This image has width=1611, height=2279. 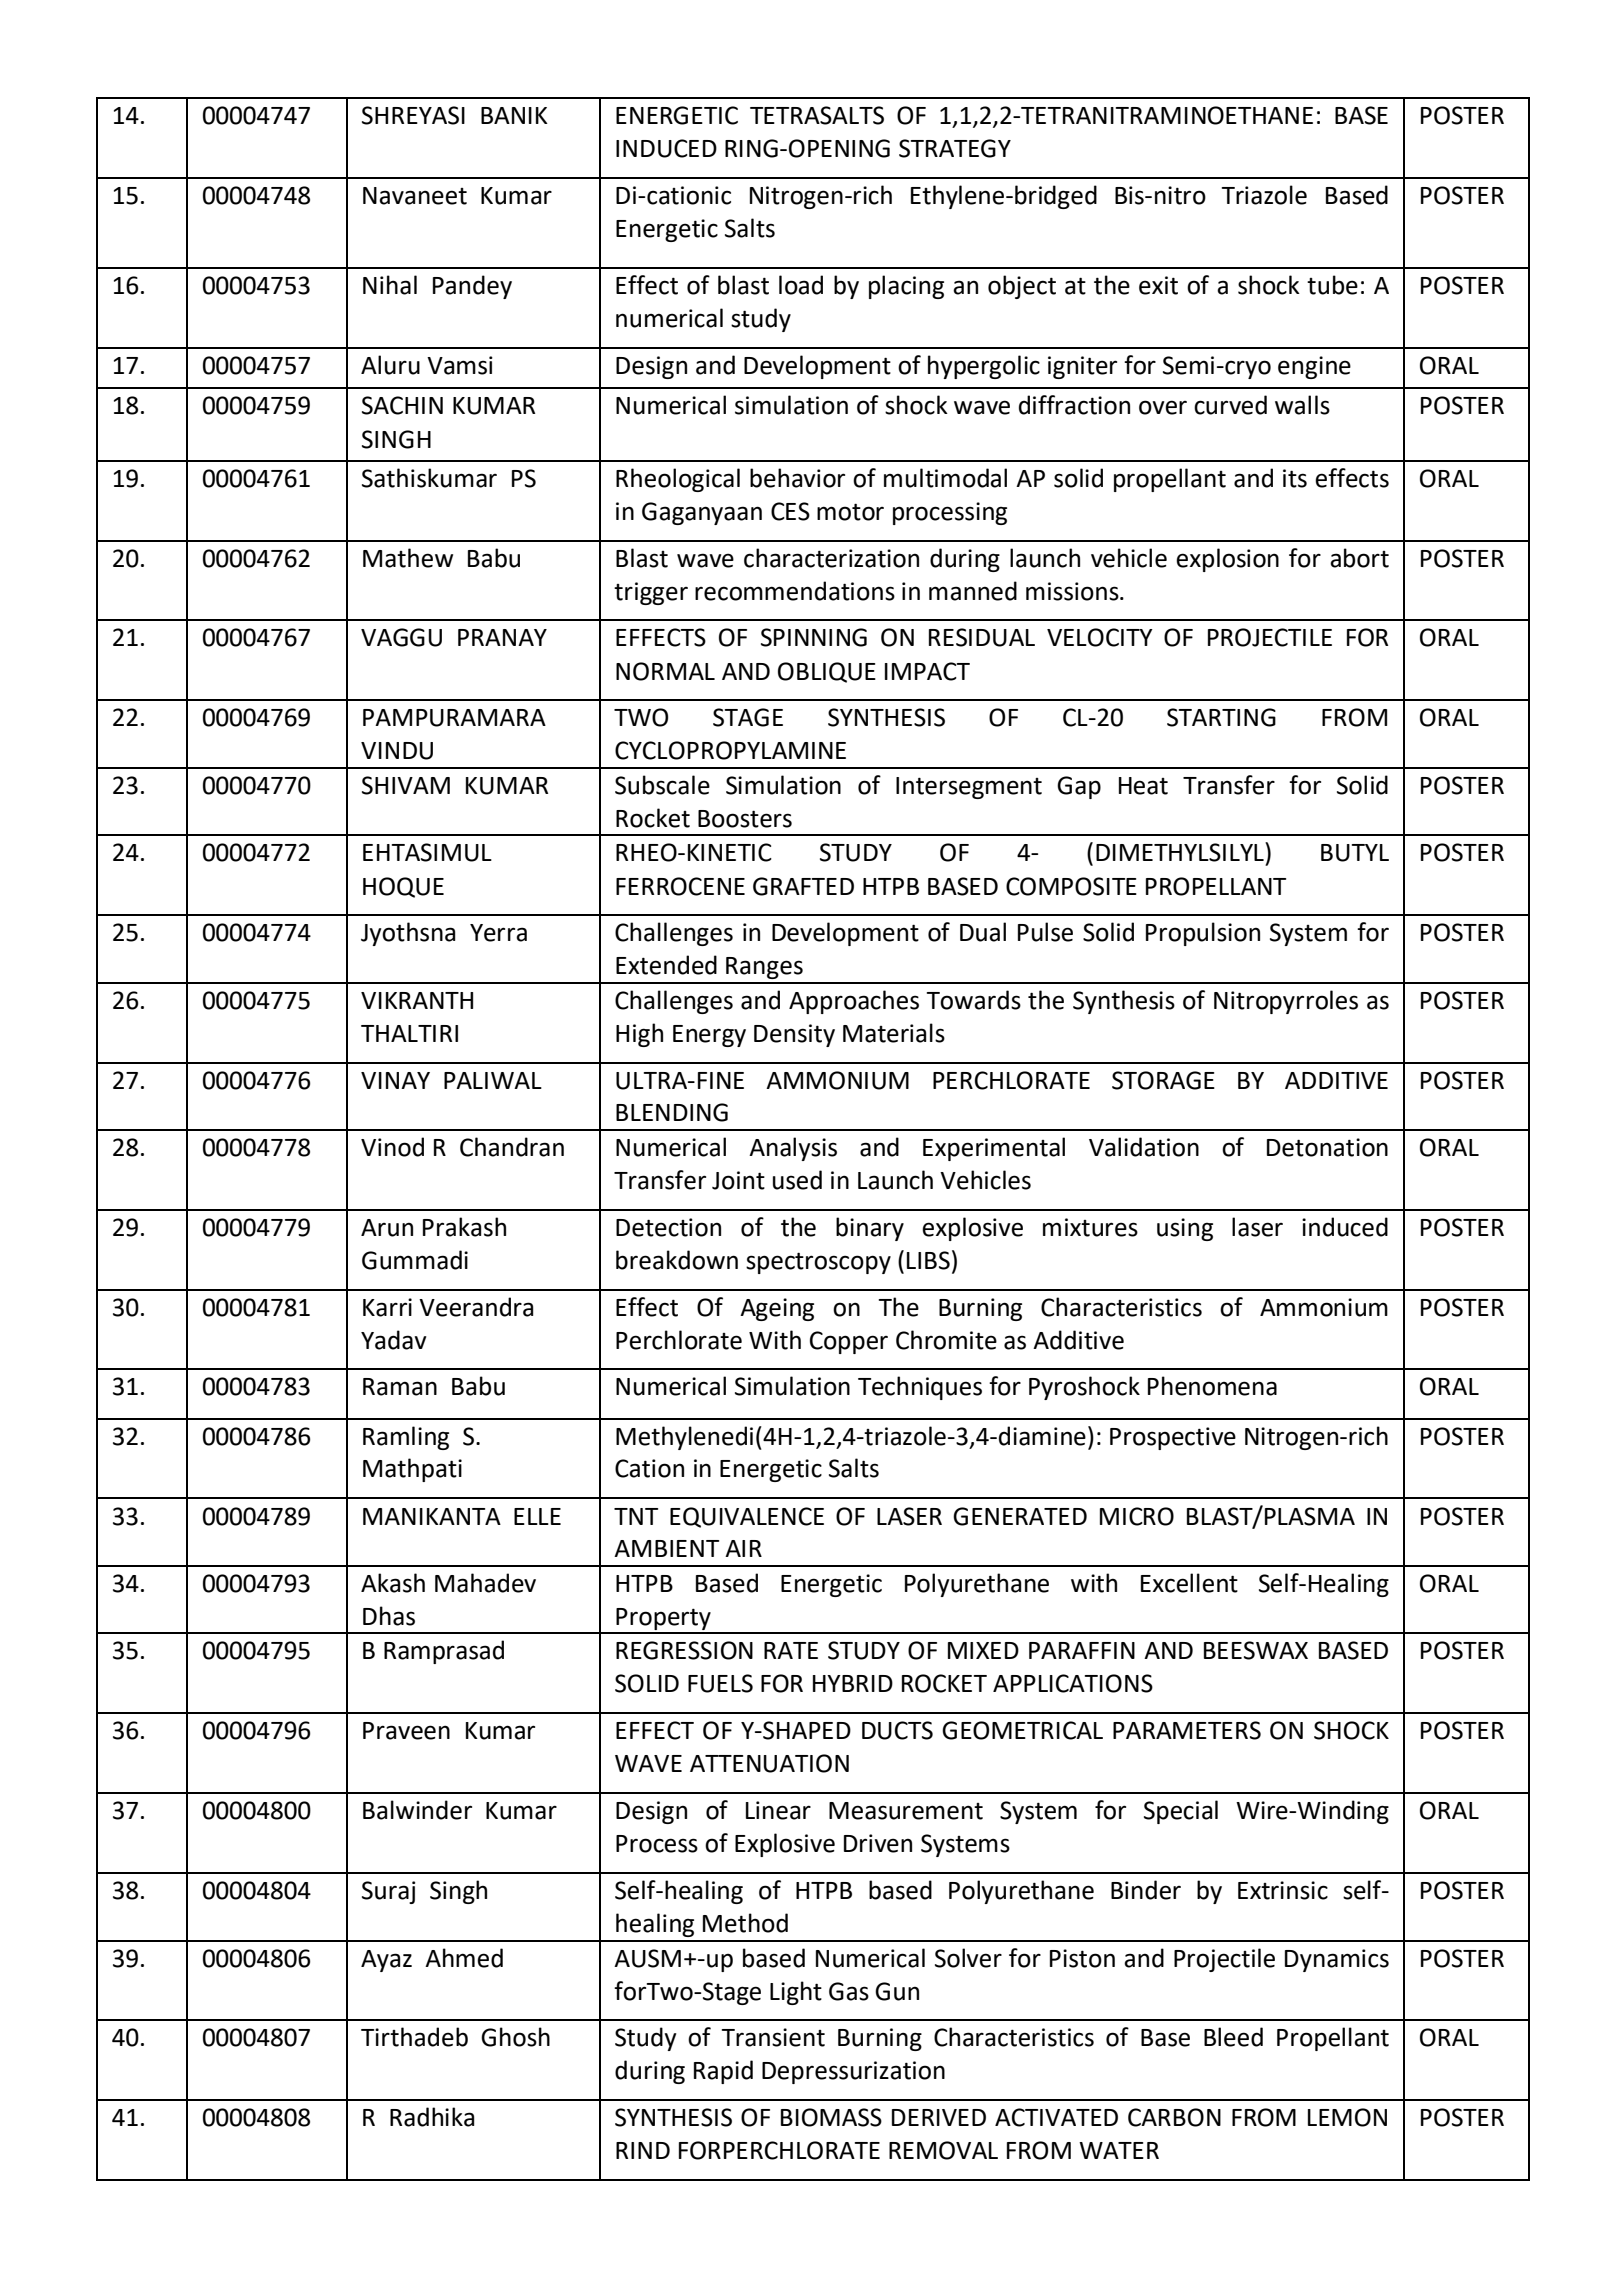 What do you see at coordinates (515, 2037) in the image?
I see `Ghosh` at bounding box center [515, 2037].
